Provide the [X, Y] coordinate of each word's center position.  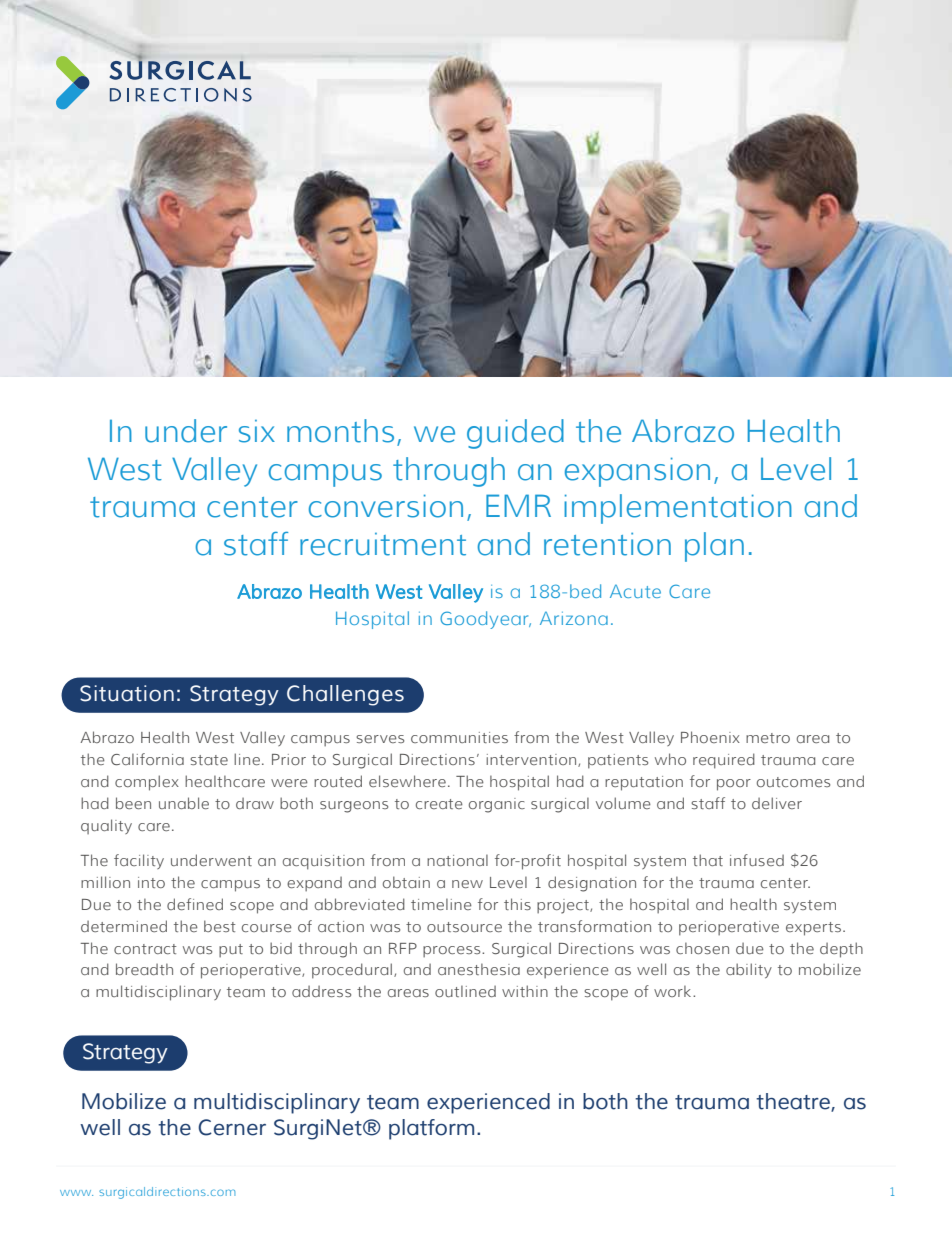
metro [768, 738]
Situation [127, 693]
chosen [702, 948]
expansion [637, 472]
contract [145, 949]
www [76, 1193]
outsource [464, 927]
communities [459, 737]
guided [515, 434]
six [257, 431]
